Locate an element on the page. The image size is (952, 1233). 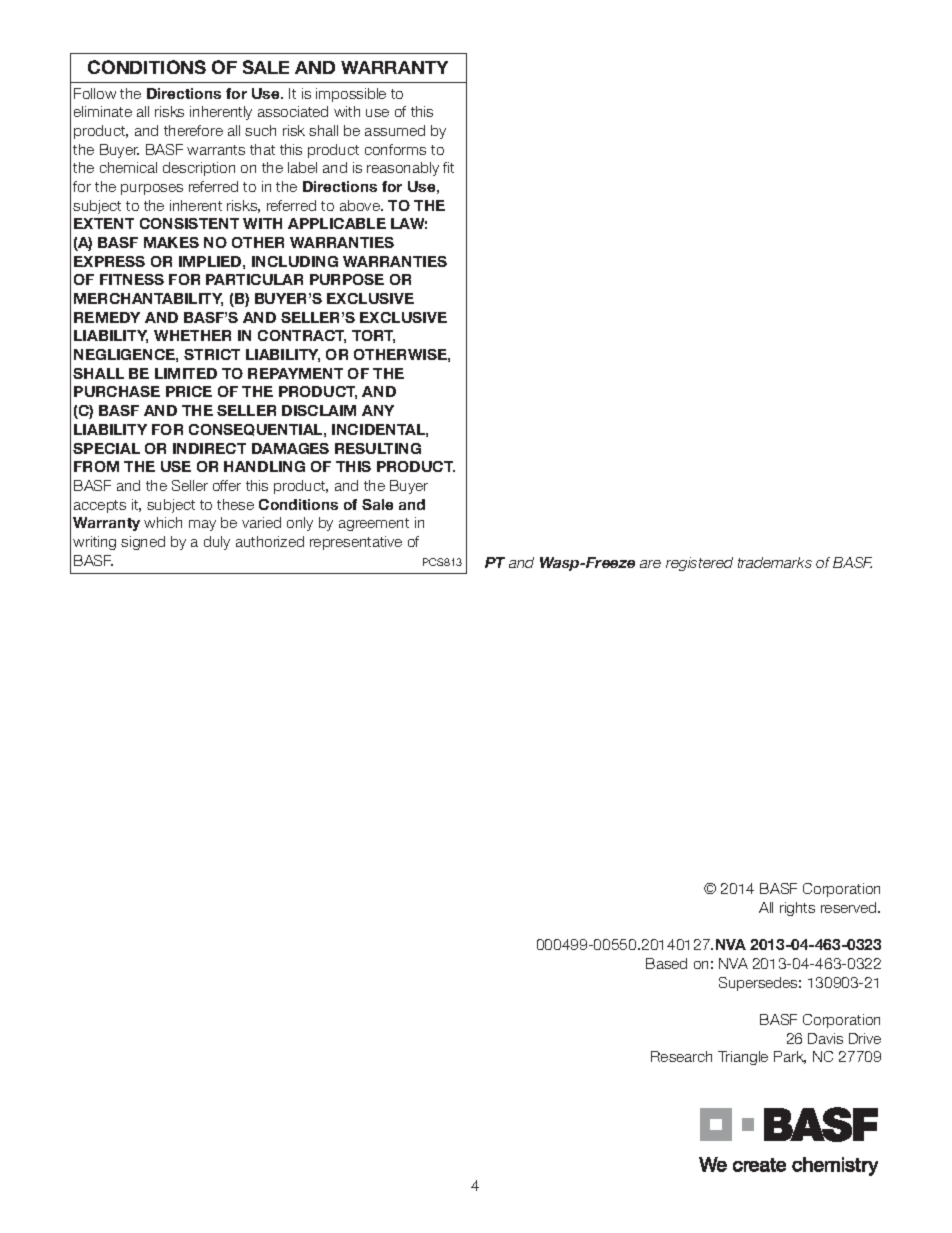
registered is located at coordinates (699, 564).
